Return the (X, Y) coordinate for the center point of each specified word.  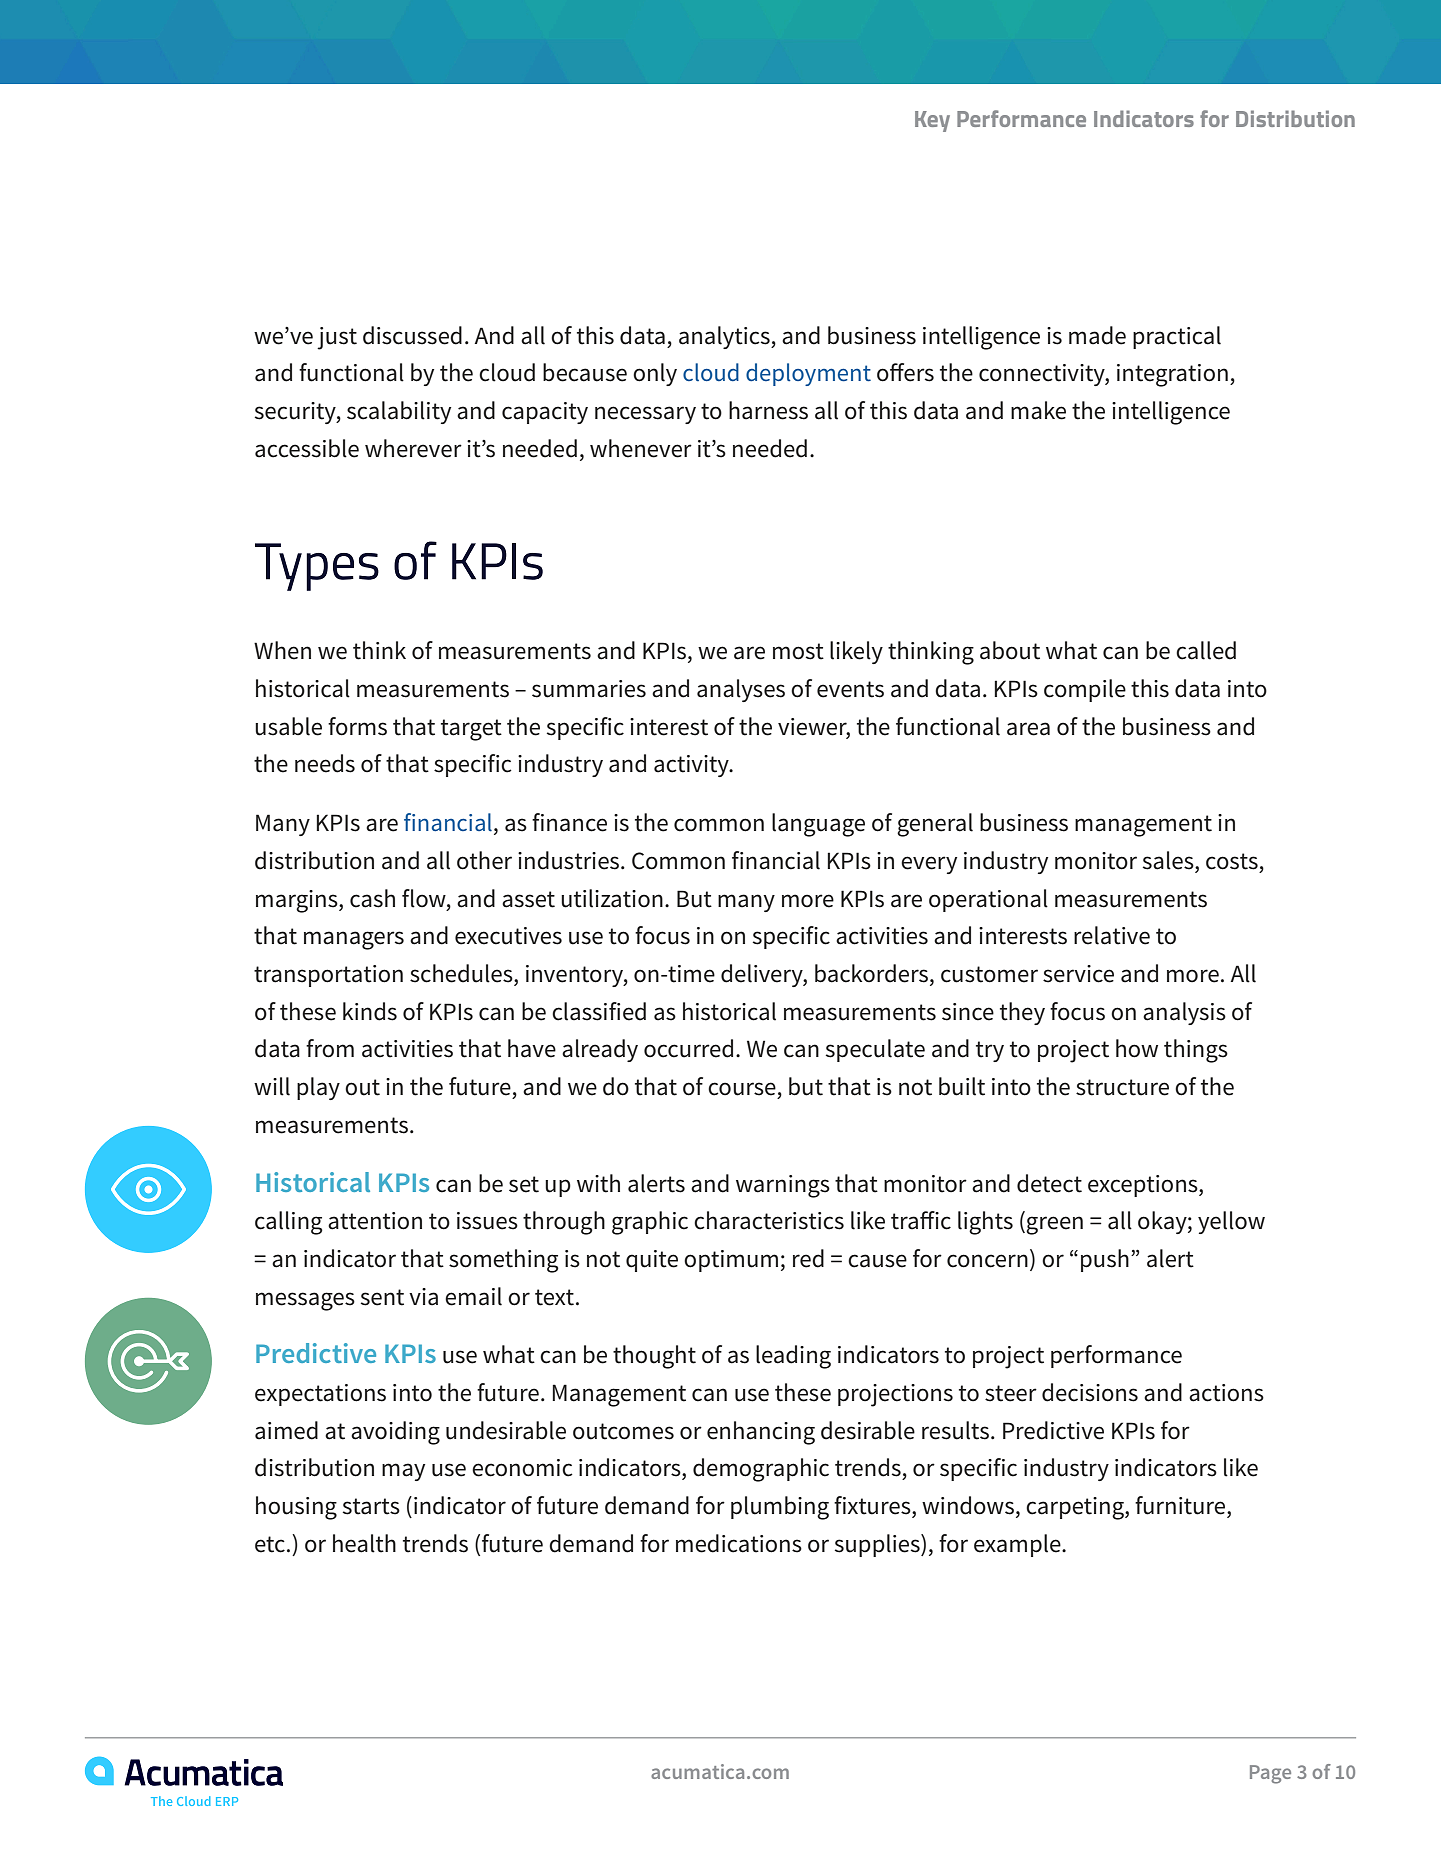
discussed (412, 335)
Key (932, 121)
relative (1112, 935)
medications (739, 1543)
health (364, 1543)
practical (1177, 337)
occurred (688, 1048)
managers (354, 940)
